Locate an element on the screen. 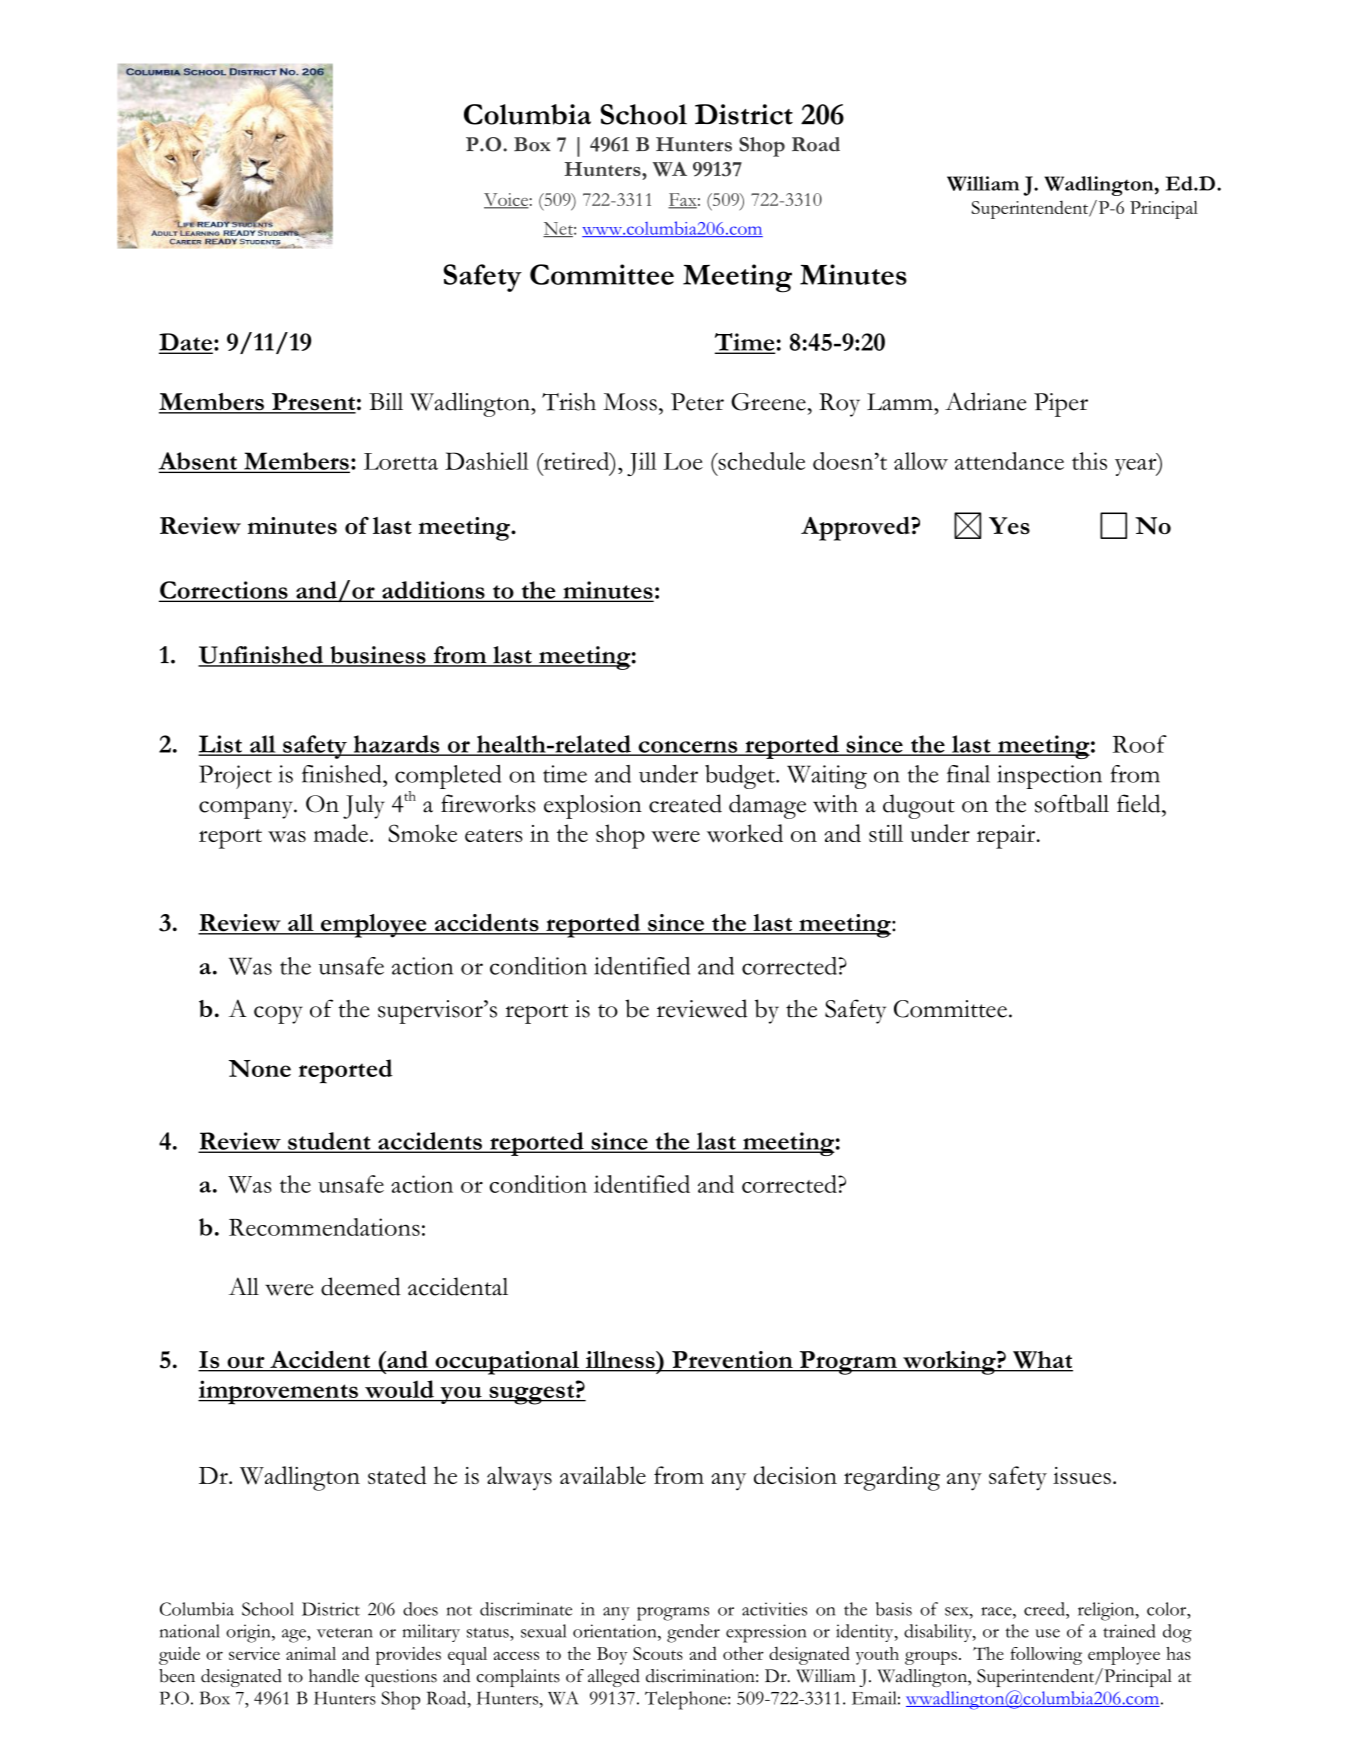  animal is located at coordinates (311, 1653).
